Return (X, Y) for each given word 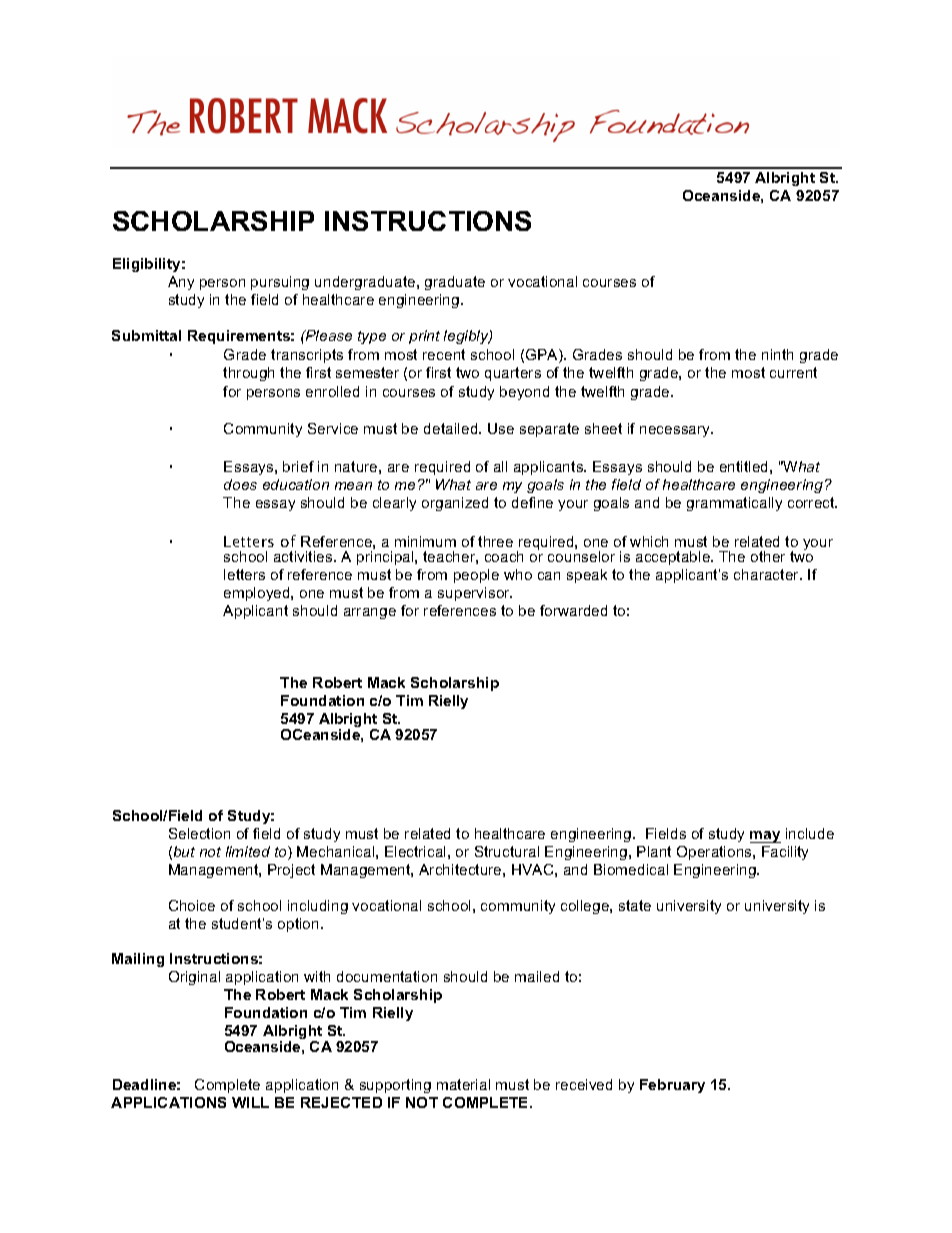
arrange (370, 613)
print (424, 337)
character (768, 574)
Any (181, 283)
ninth (777, 354)
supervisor (475, 594)
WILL (250, 1102)
